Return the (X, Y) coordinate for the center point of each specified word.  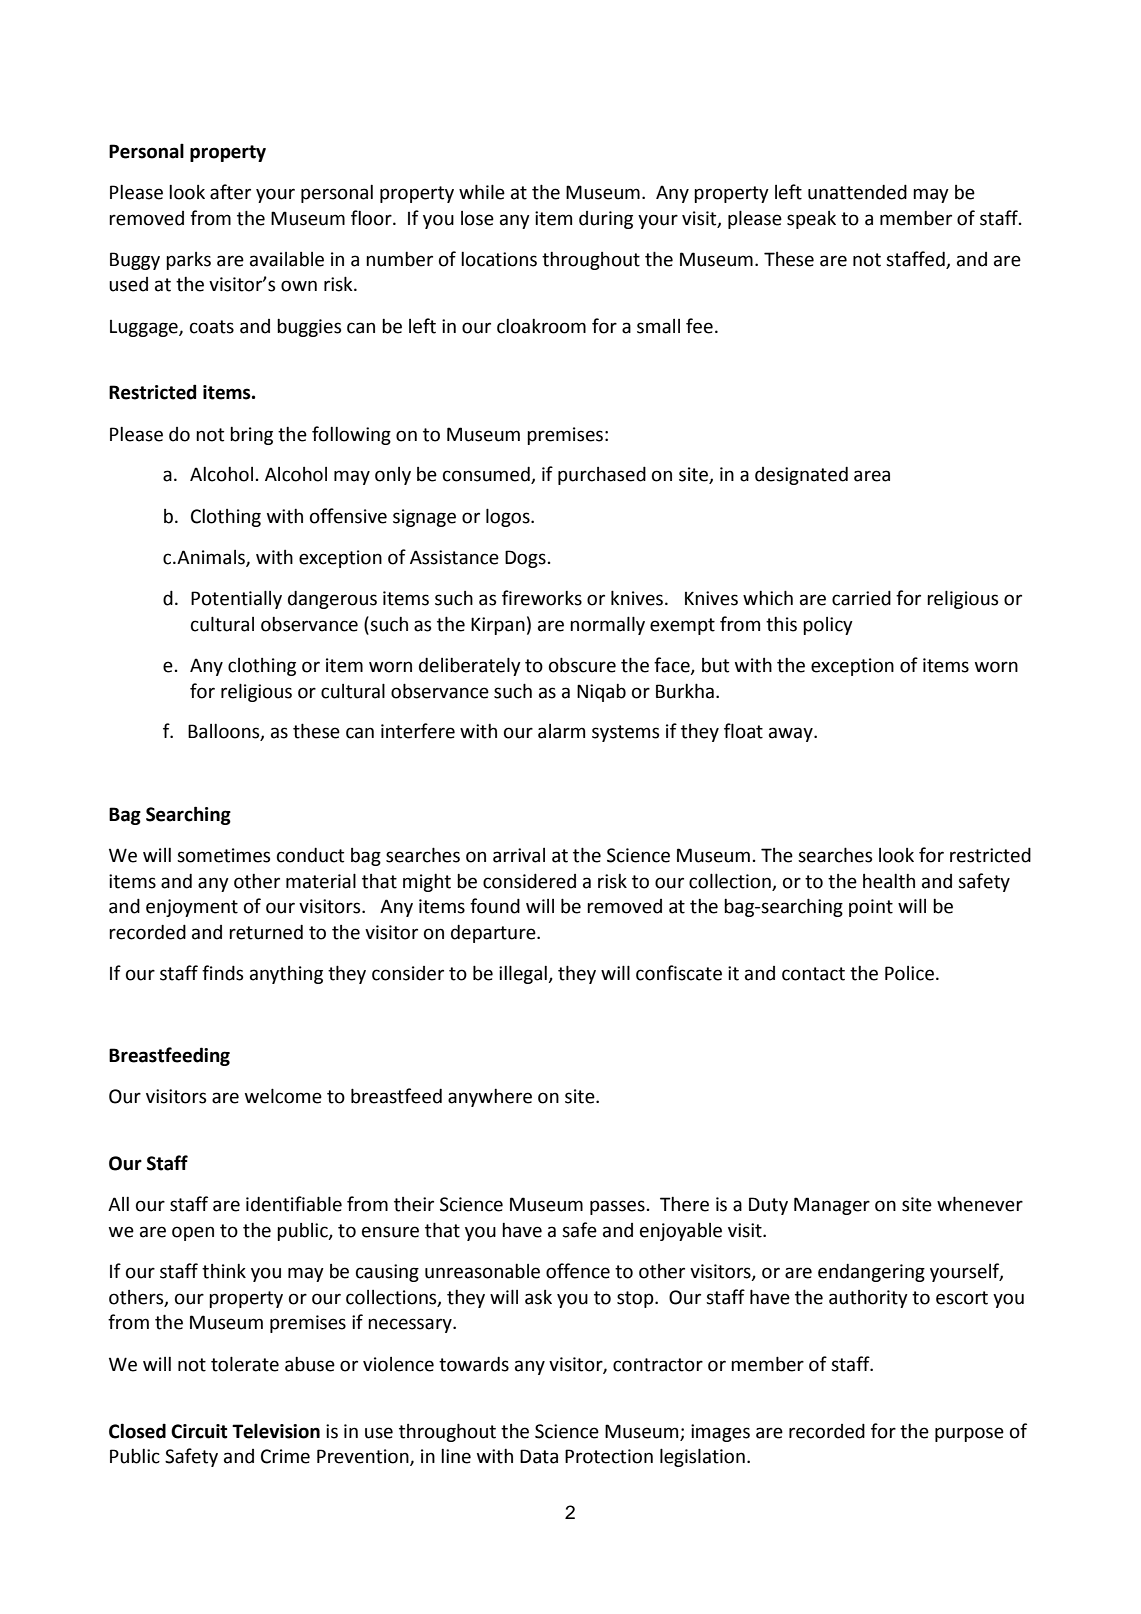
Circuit (199, 1431)
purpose (969, 1434)
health (889, 881)
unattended (857, 192)
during (606, 220)
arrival (519, 855)
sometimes (223, 855)
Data (539, 1456)
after (230, 192)
